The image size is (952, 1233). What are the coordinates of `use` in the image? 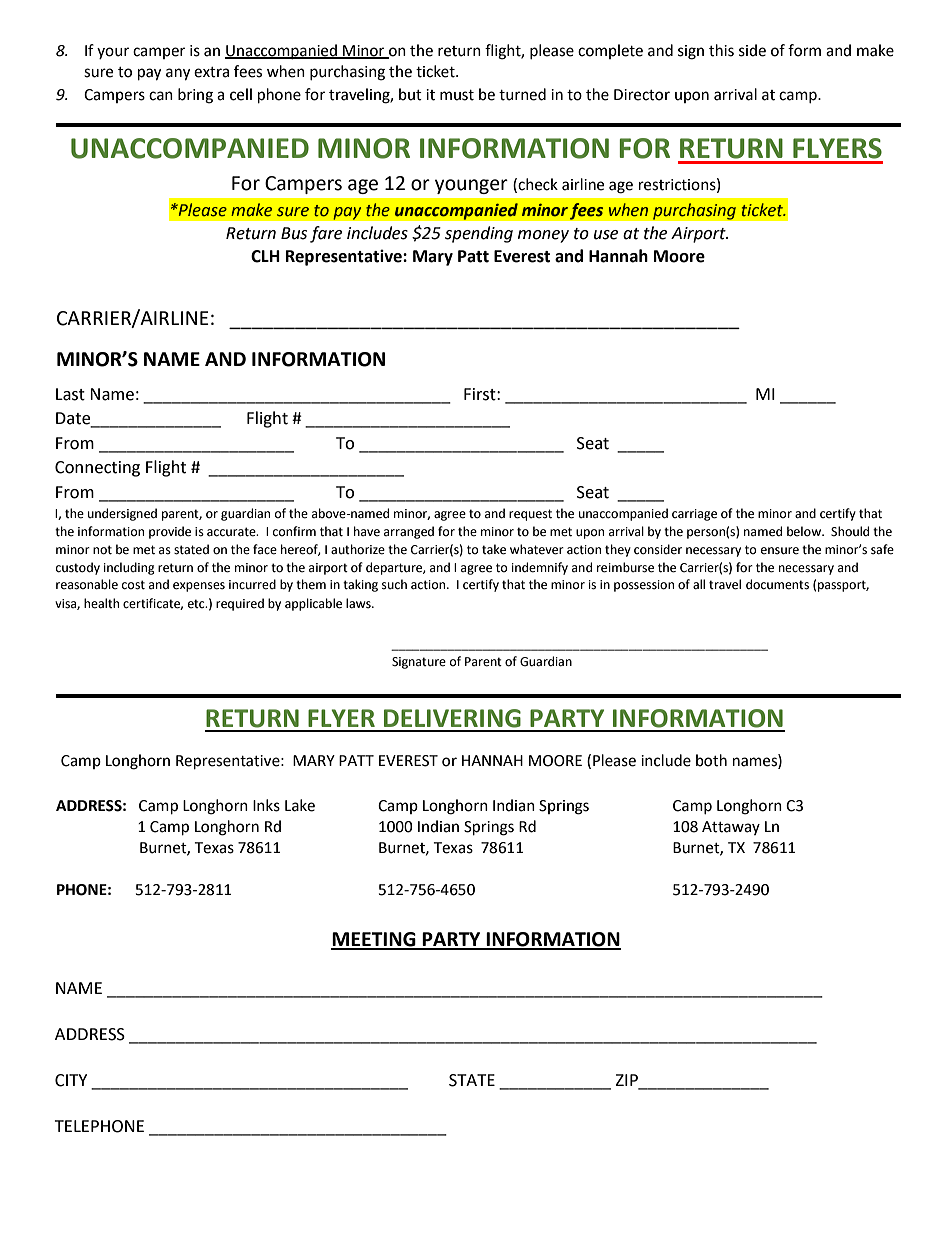 It's located at (606, 235).
